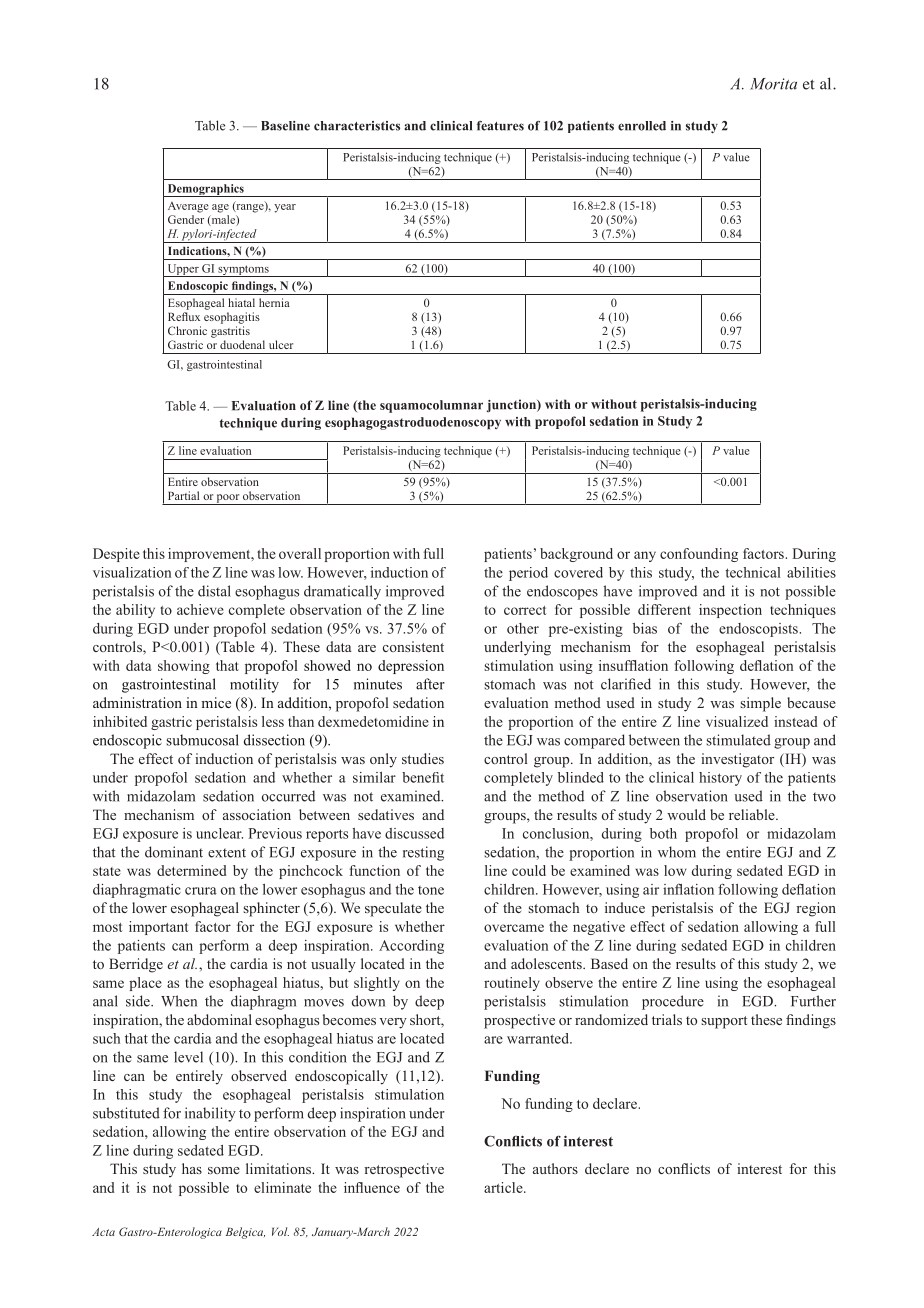 The height and width of the image is (1308, 924). I want to click on enrolled, so click(642, 126).
